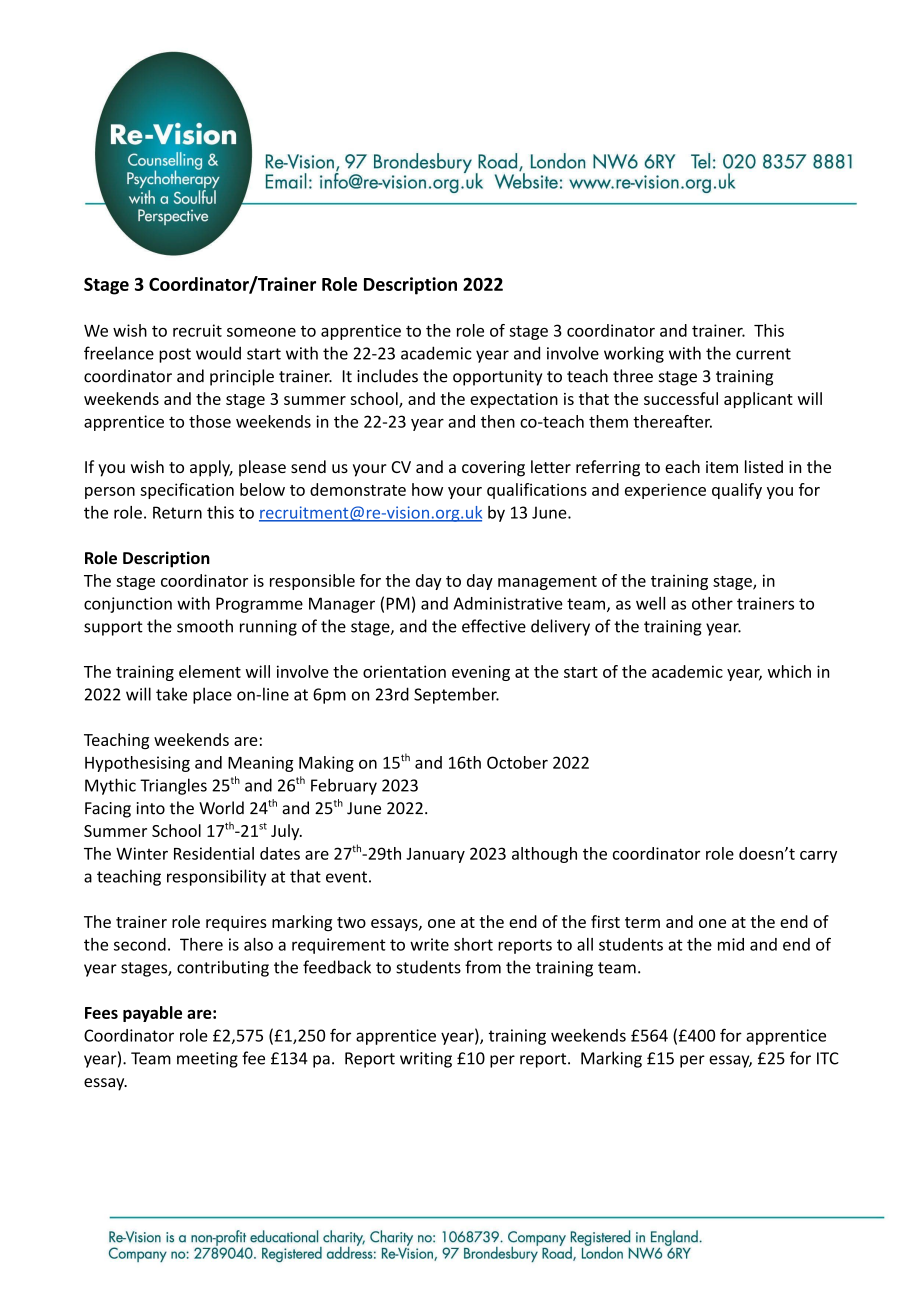 This screenshot has width=924, height=1307. What do you see at coordinates (175, 355) in the screenshot?
I see `post` at bounding box center [175, 355].
